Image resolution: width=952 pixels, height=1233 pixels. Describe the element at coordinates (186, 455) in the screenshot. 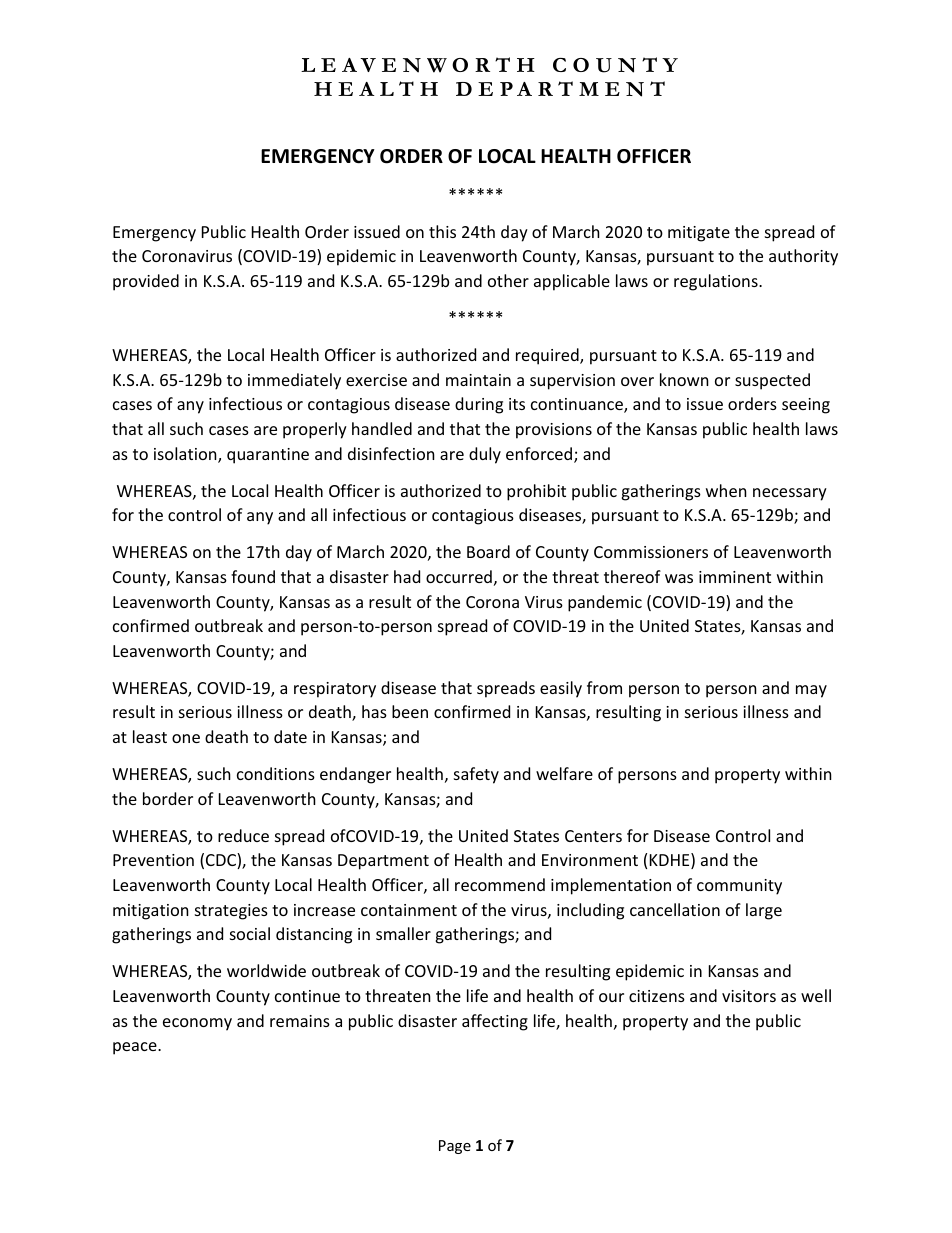

I see `isolation` at that location.
